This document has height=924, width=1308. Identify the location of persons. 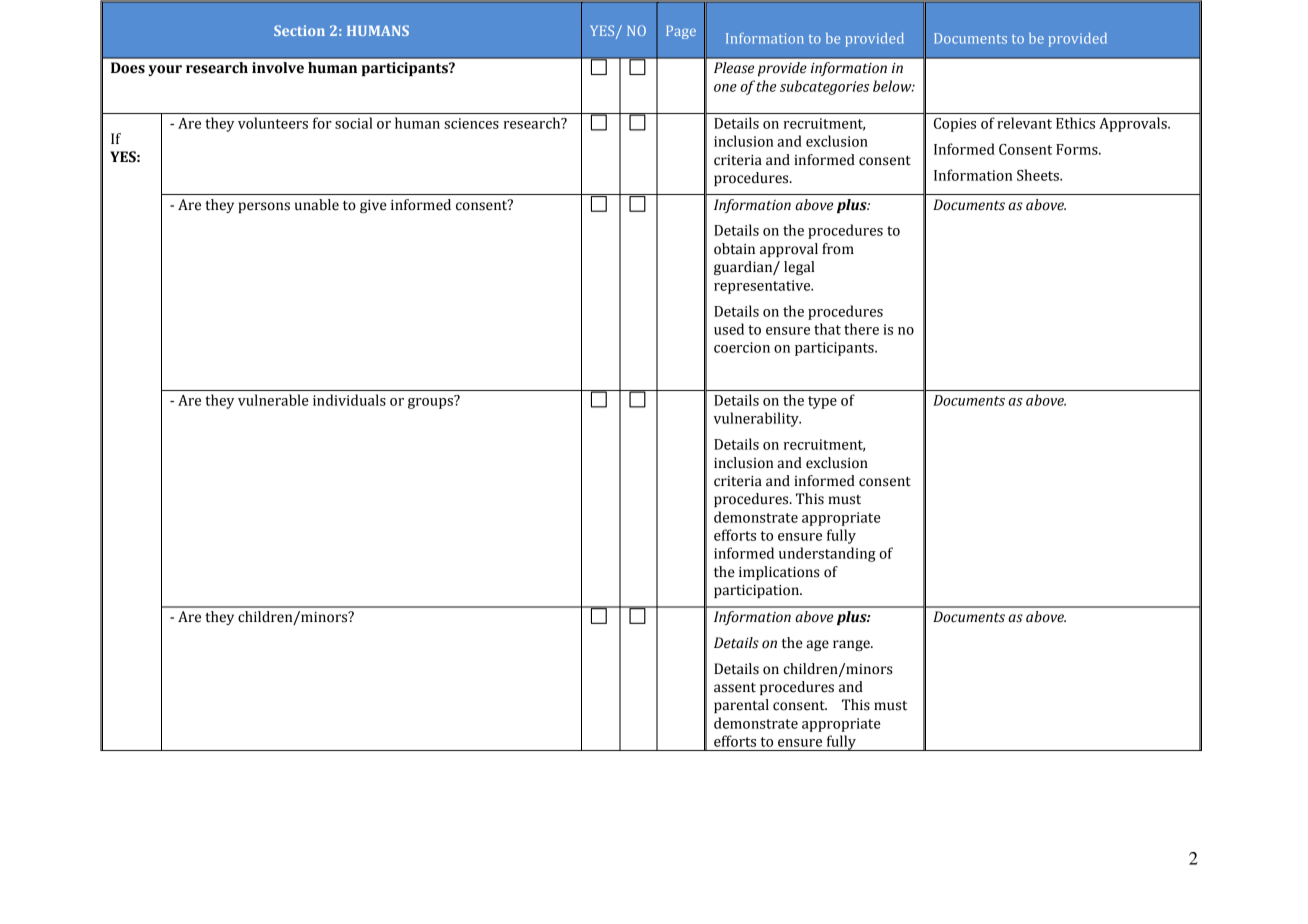
(264, 207).
